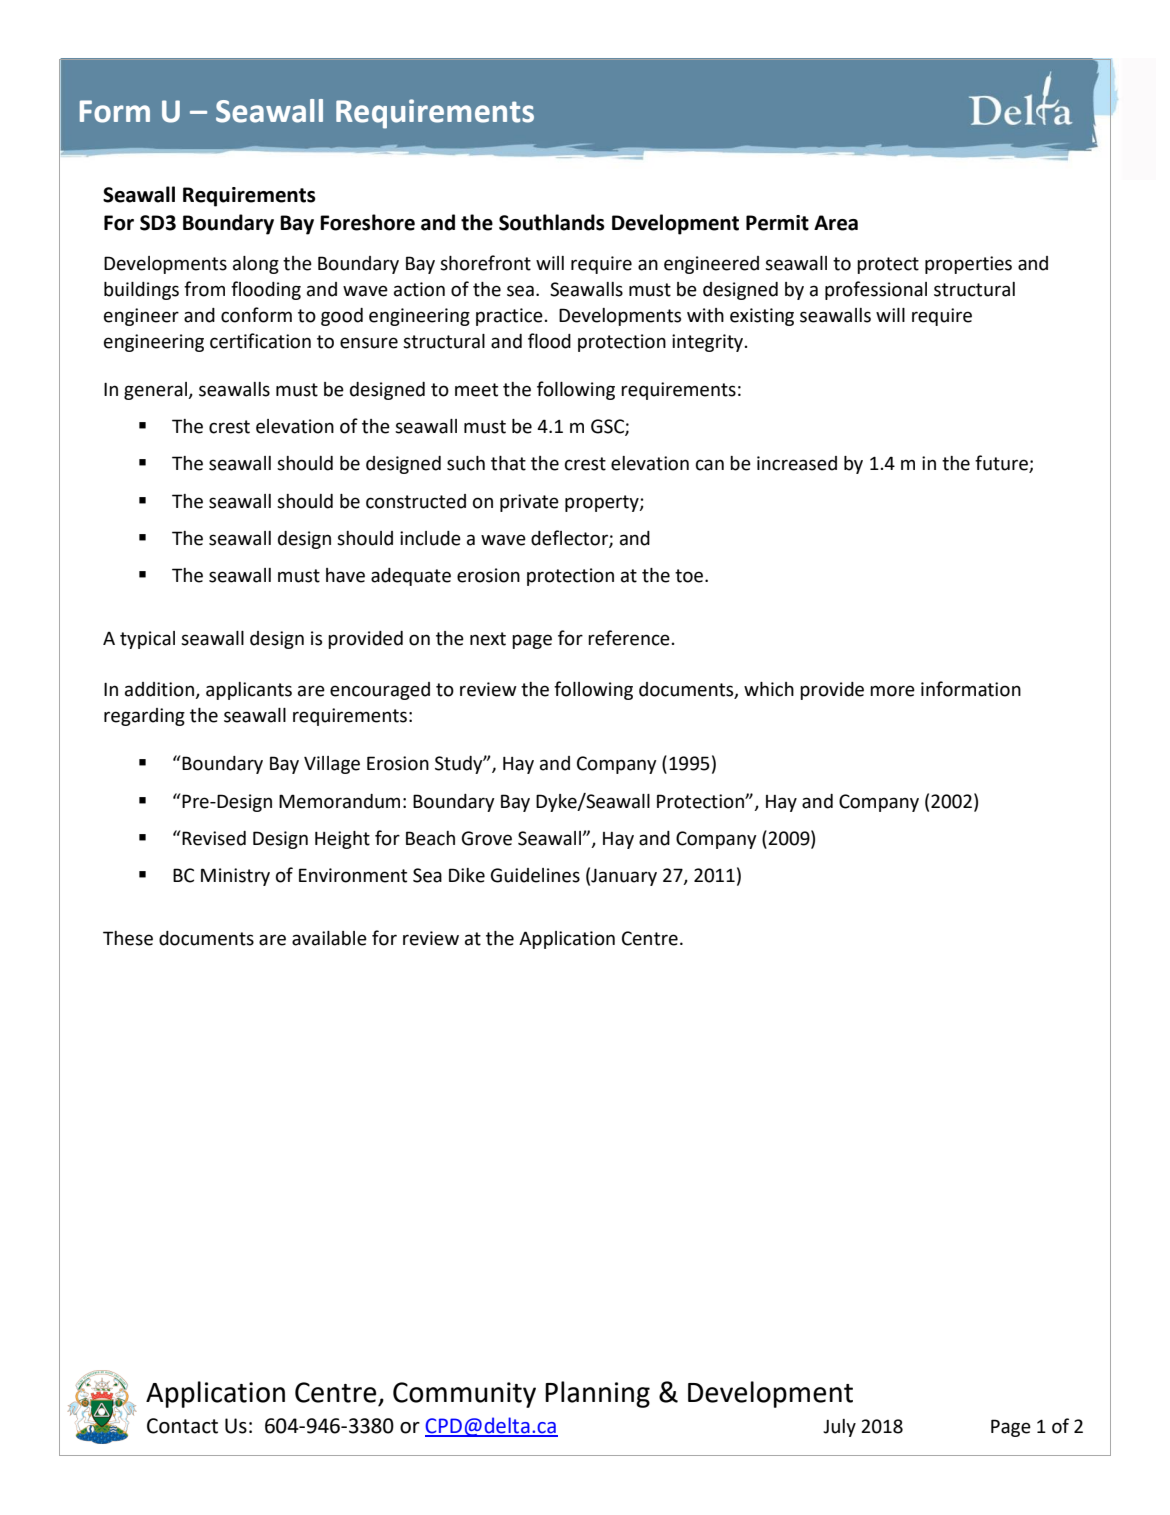  Describe the element at coordinates (892, 691) in the document. I see `more` at that location.
